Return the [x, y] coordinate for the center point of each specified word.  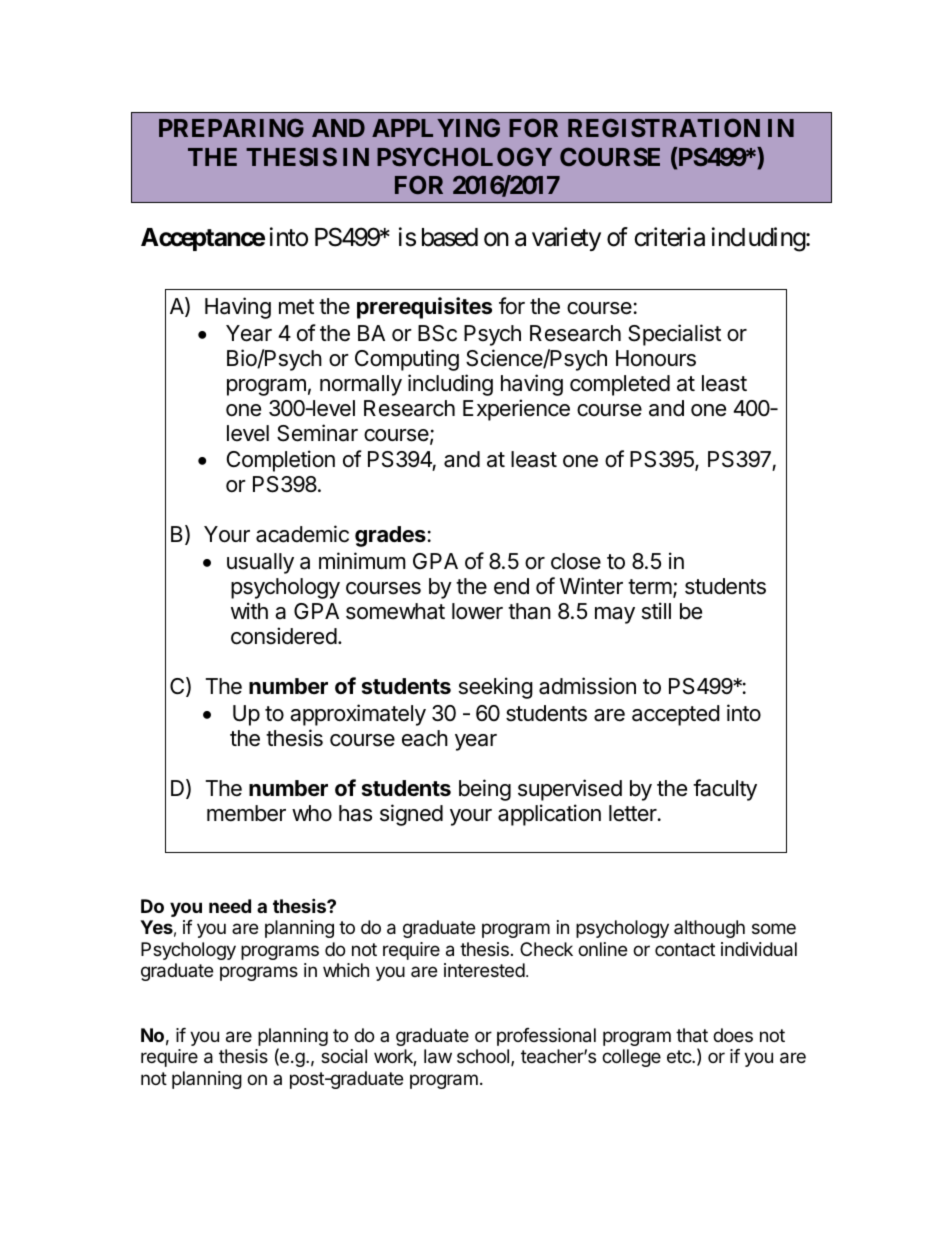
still [656, 611]
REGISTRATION [664, 127]
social [344, 1056]
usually [260, 563]
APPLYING [436, 127]
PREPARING [231, 127]
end [511, 586]
